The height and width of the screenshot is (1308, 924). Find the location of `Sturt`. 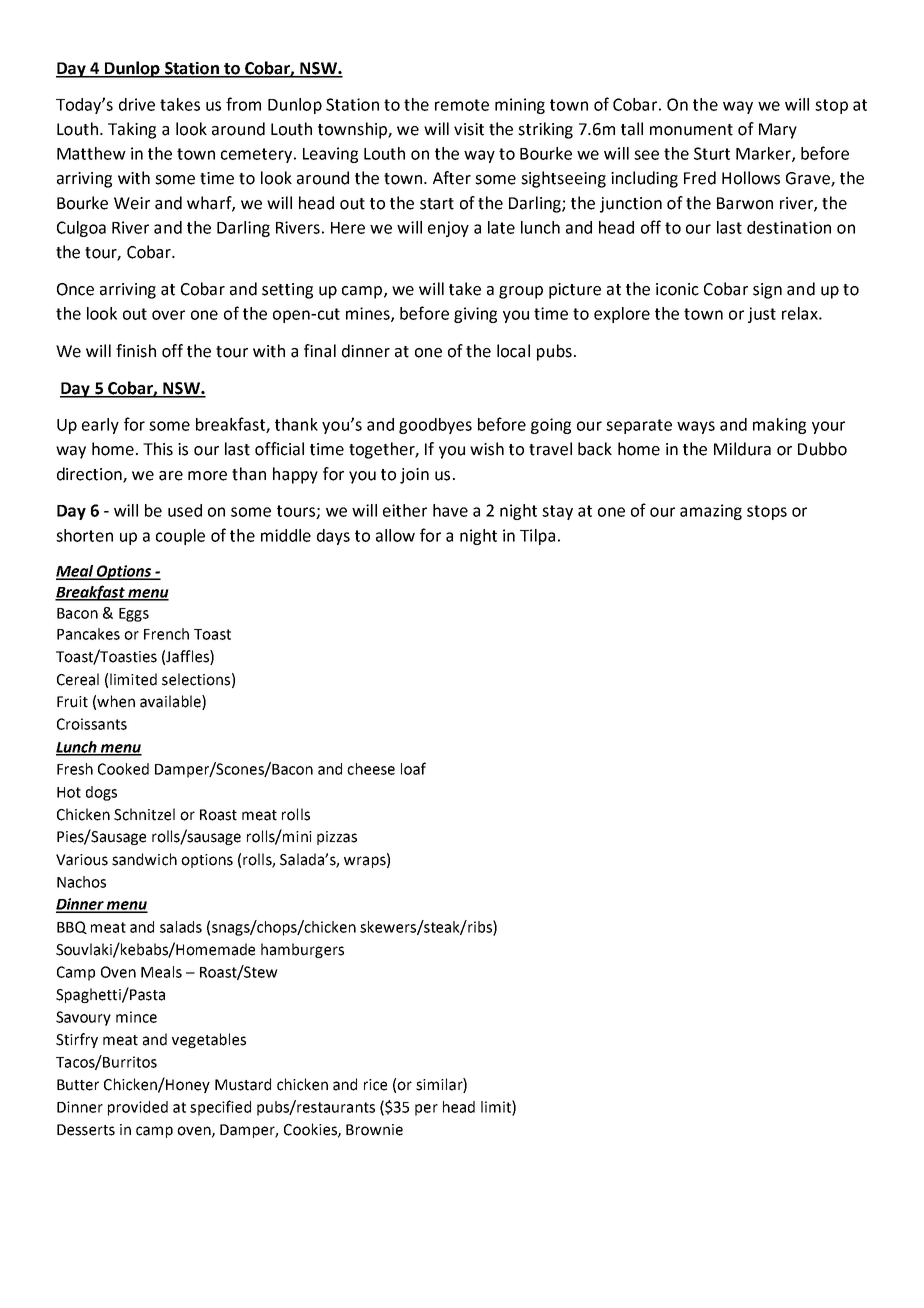

Sturt is located at coordinates (712, 153).
